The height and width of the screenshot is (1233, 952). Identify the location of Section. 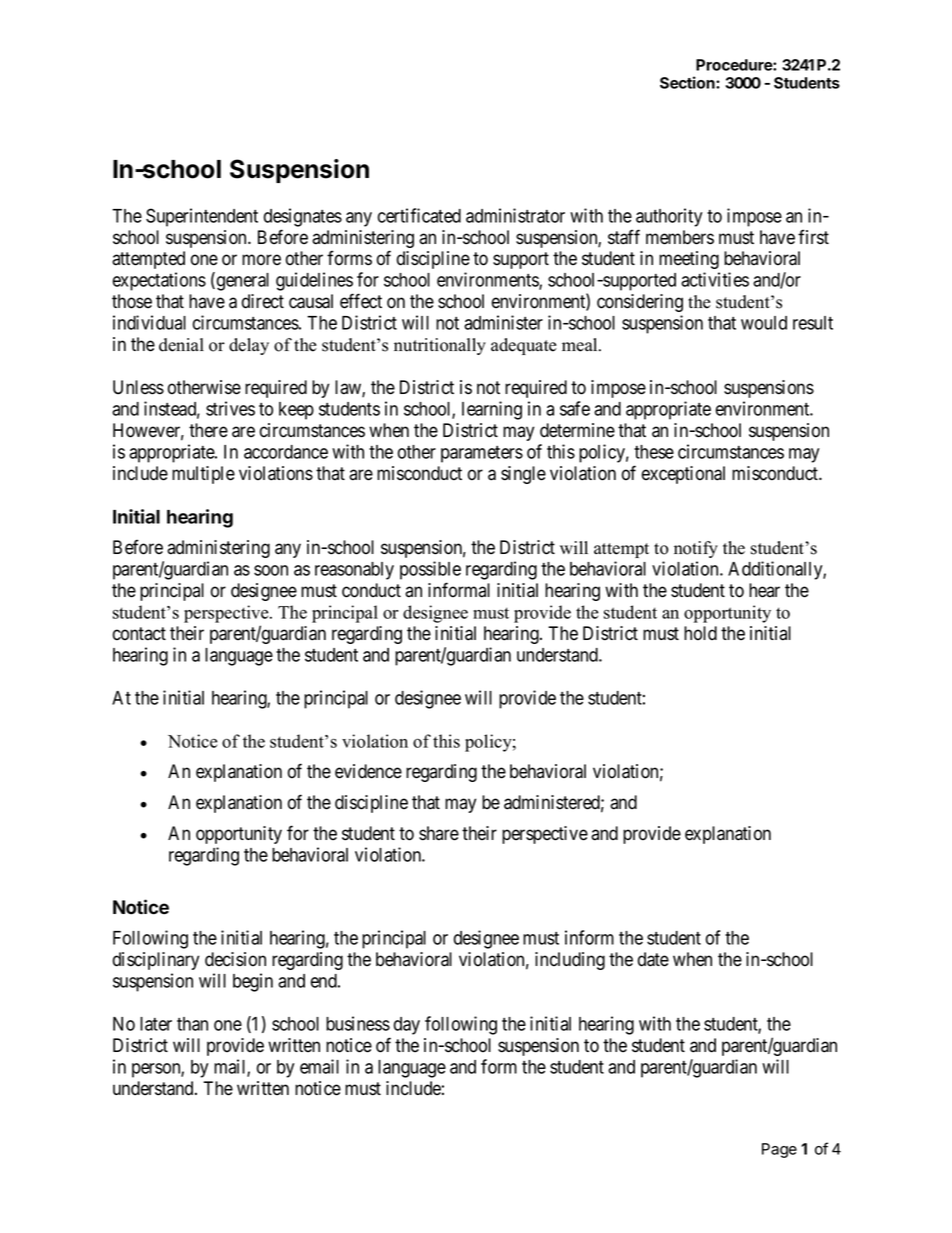
(688, 82).
